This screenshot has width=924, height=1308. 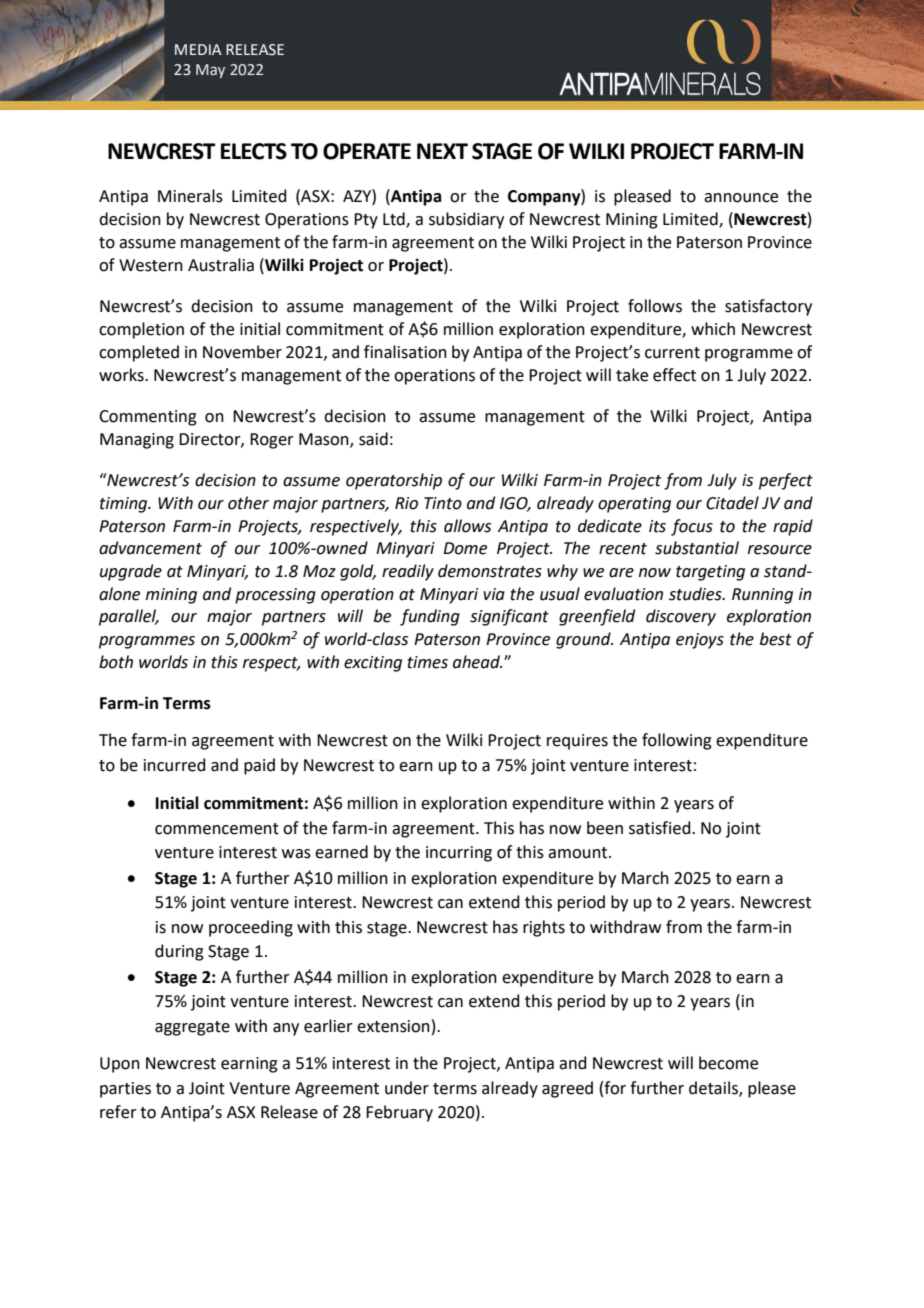 What do you see at coordinates (192, 1028) in the screenshot?
I see `aggregate` at bounding box center [192, 1028].
